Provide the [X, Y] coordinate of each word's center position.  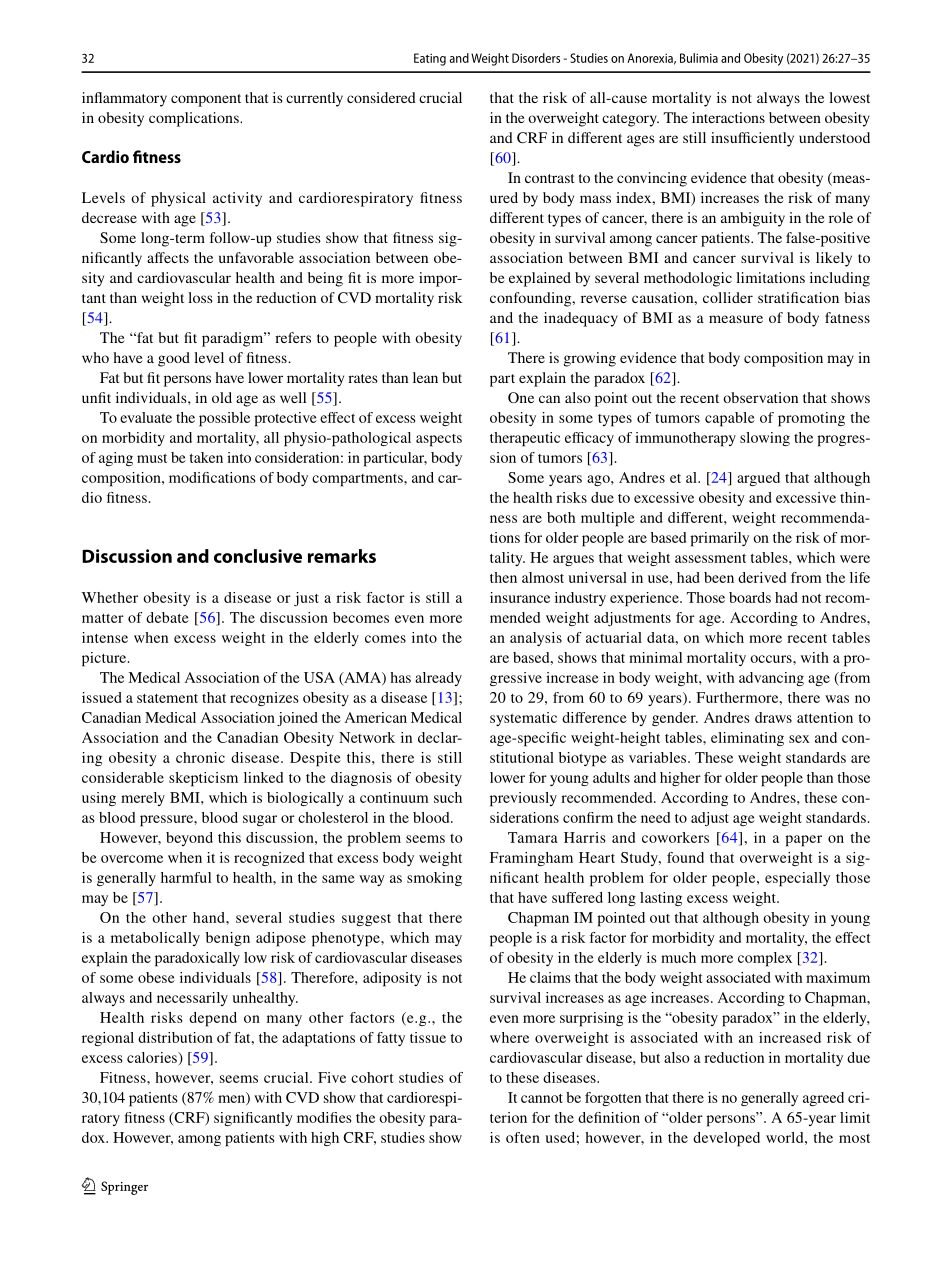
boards [750, 597]
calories [153, 1057]
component [206, 100]
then [503, 577]
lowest [849, 97]
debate [167, 617]
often [523, 1137]
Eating [430, 59]
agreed [823, 1099]
